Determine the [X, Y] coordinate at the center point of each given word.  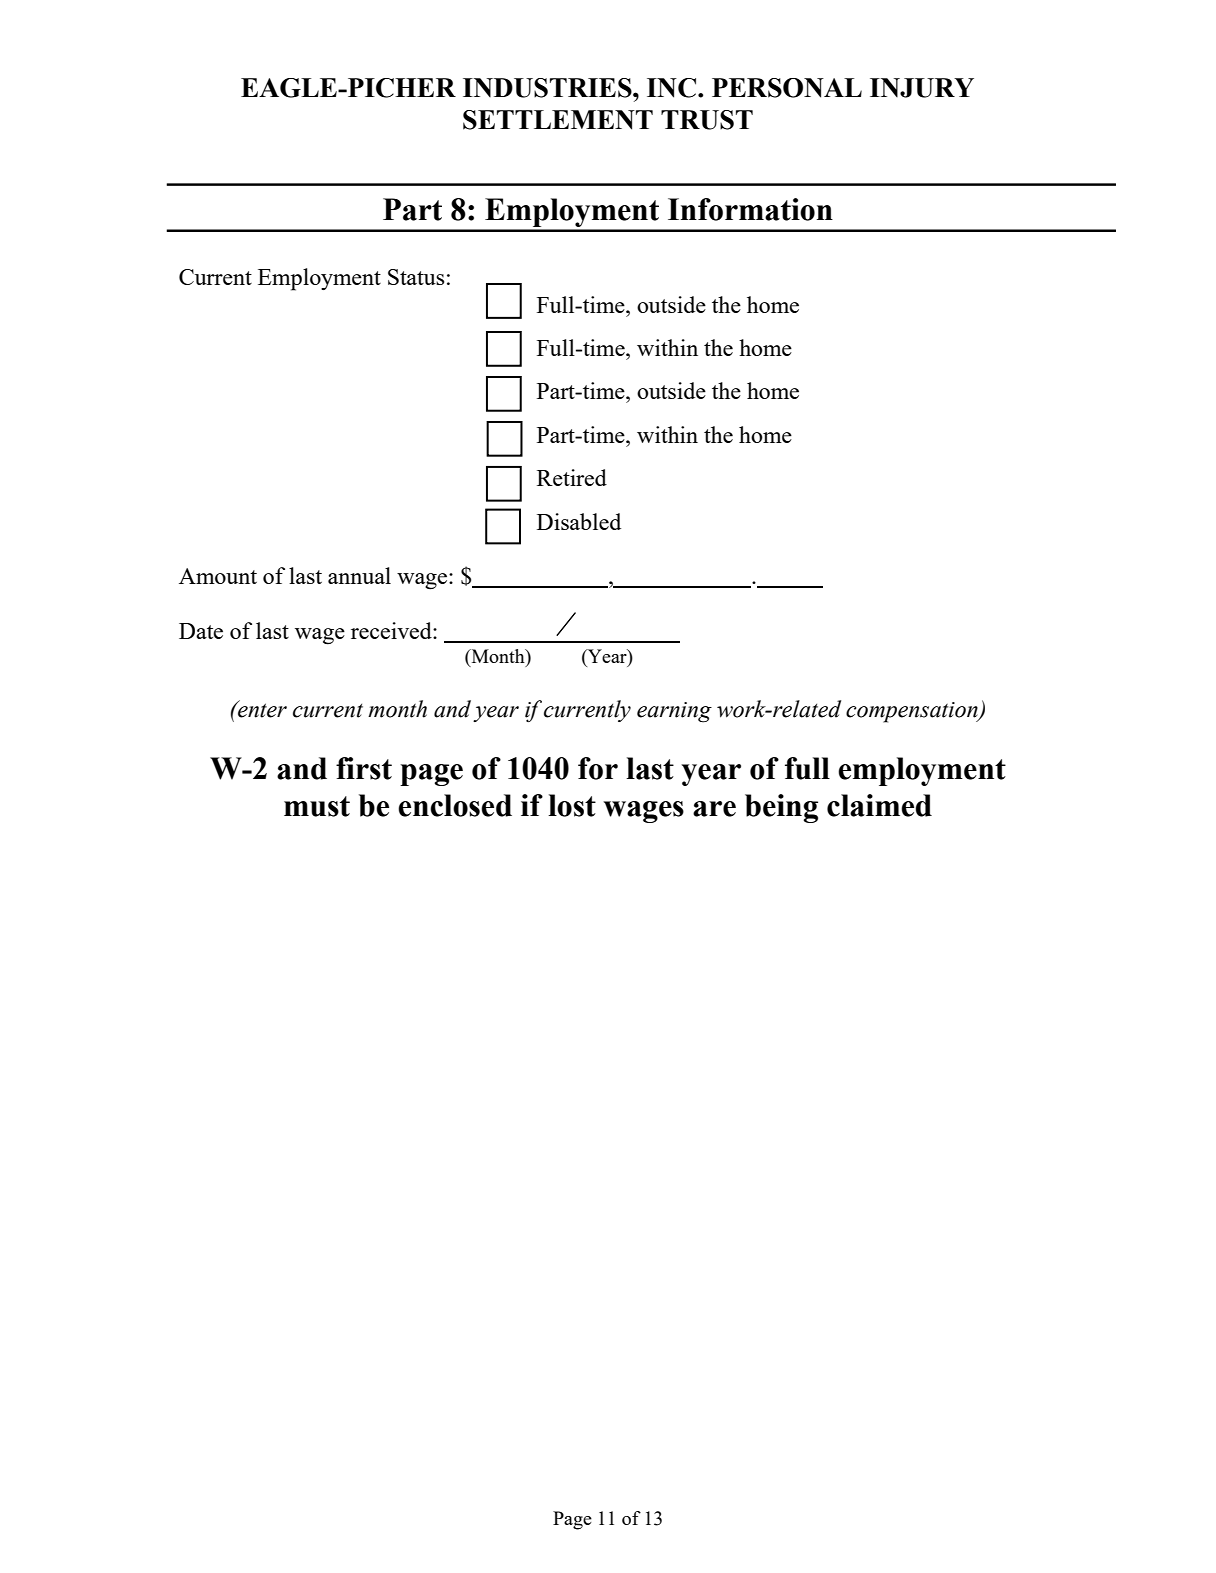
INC [671, 88]
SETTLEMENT [558, 120]
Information [750, 209]
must [317, 806]
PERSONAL [787, 88]
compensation [913, 712]
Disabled [579, 521]
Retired [572, 477]
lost [572, 805]
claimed [879, 805]
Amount [218, 576]
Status [416, 277]
